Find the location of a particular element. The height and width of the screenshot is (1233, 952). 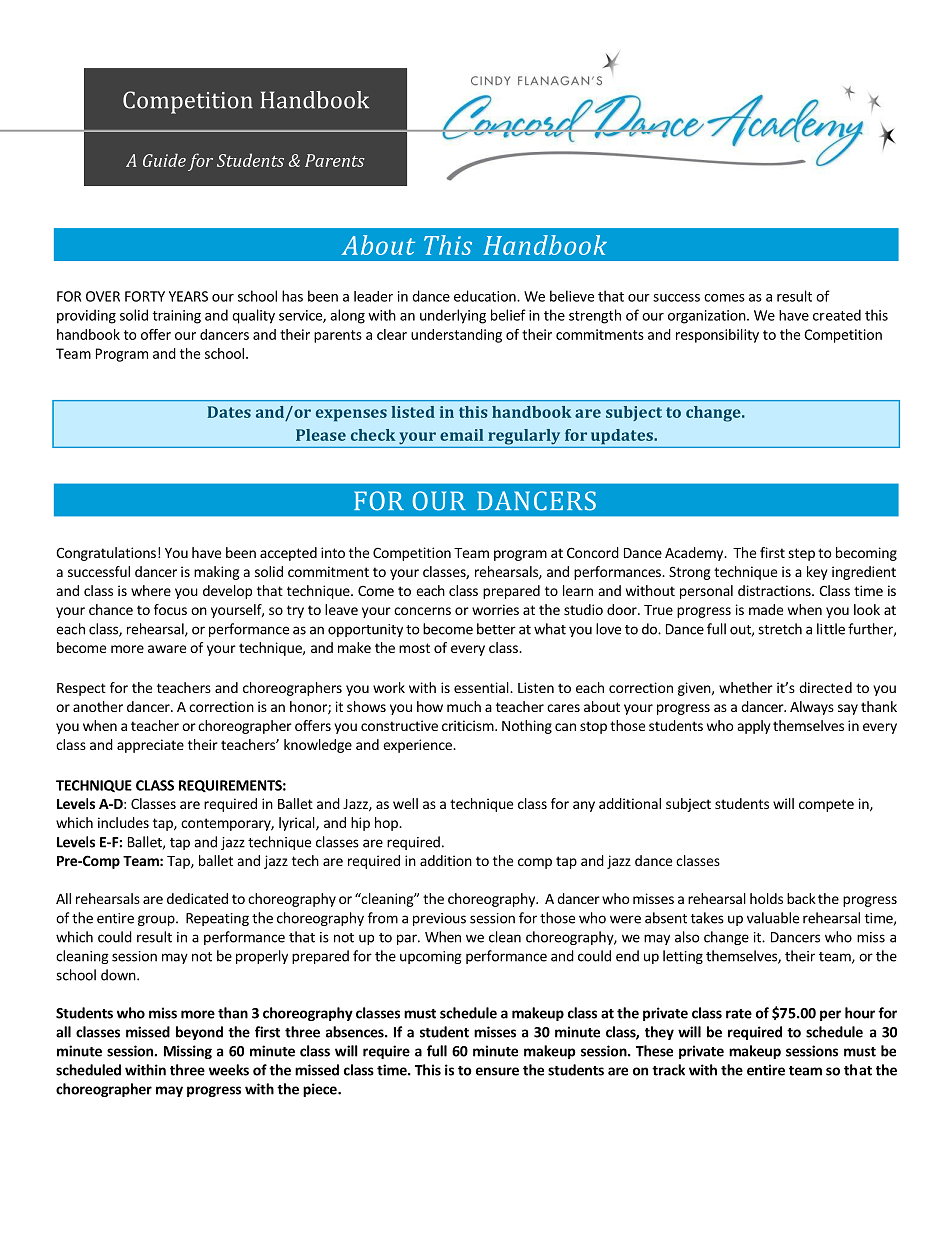

training is located at coordinates (177, 317).
